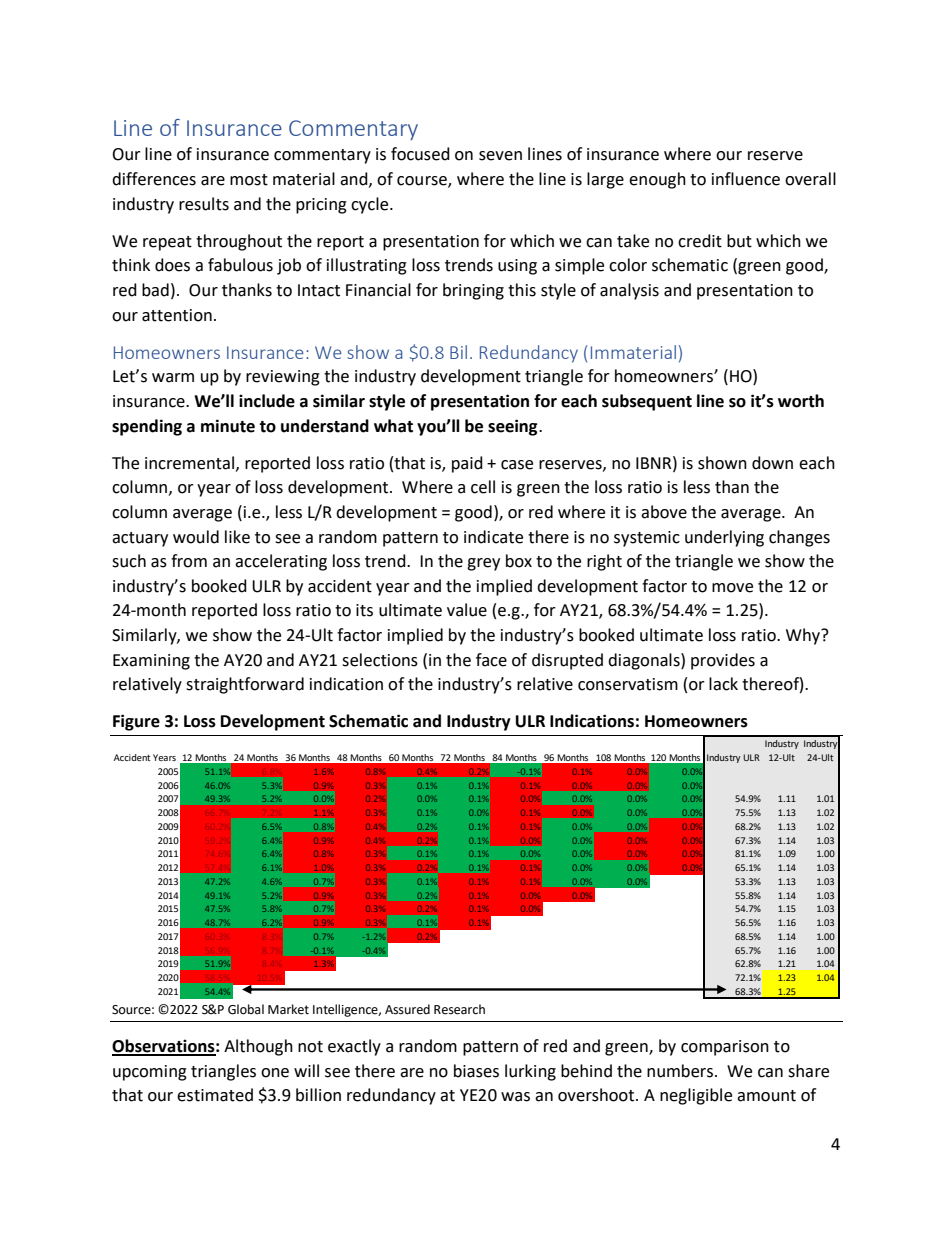  What do you see at coordinates (423, 182) in the page?
I see `course` at bounding box center [423, 182].
